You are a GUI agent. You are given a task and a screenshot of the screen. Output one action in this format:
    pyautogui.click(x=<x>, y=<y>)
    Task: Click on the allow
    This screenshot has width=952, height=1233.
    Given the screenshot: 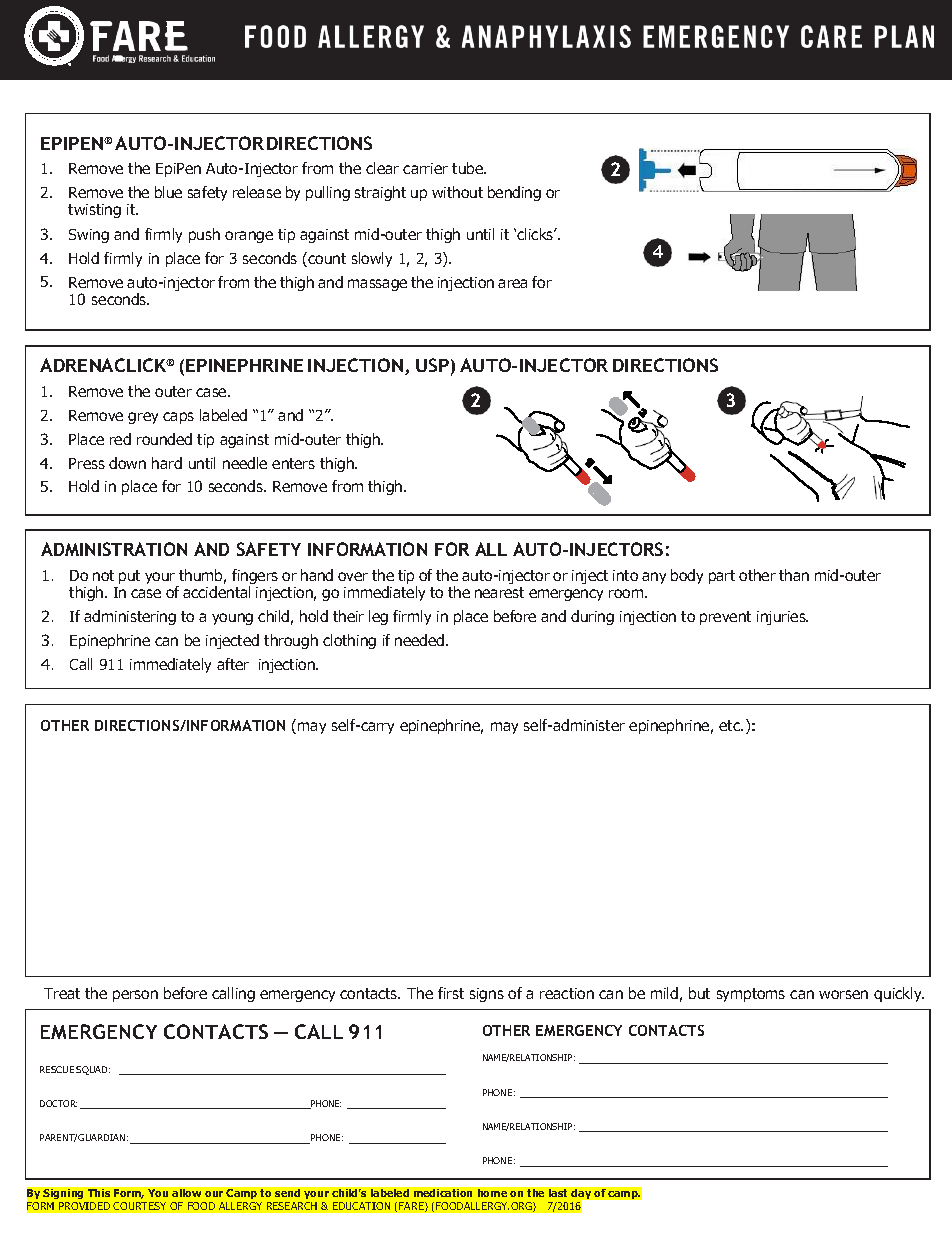 What is the action you would take?
    pyautogui.click(x=186, y=1193)
